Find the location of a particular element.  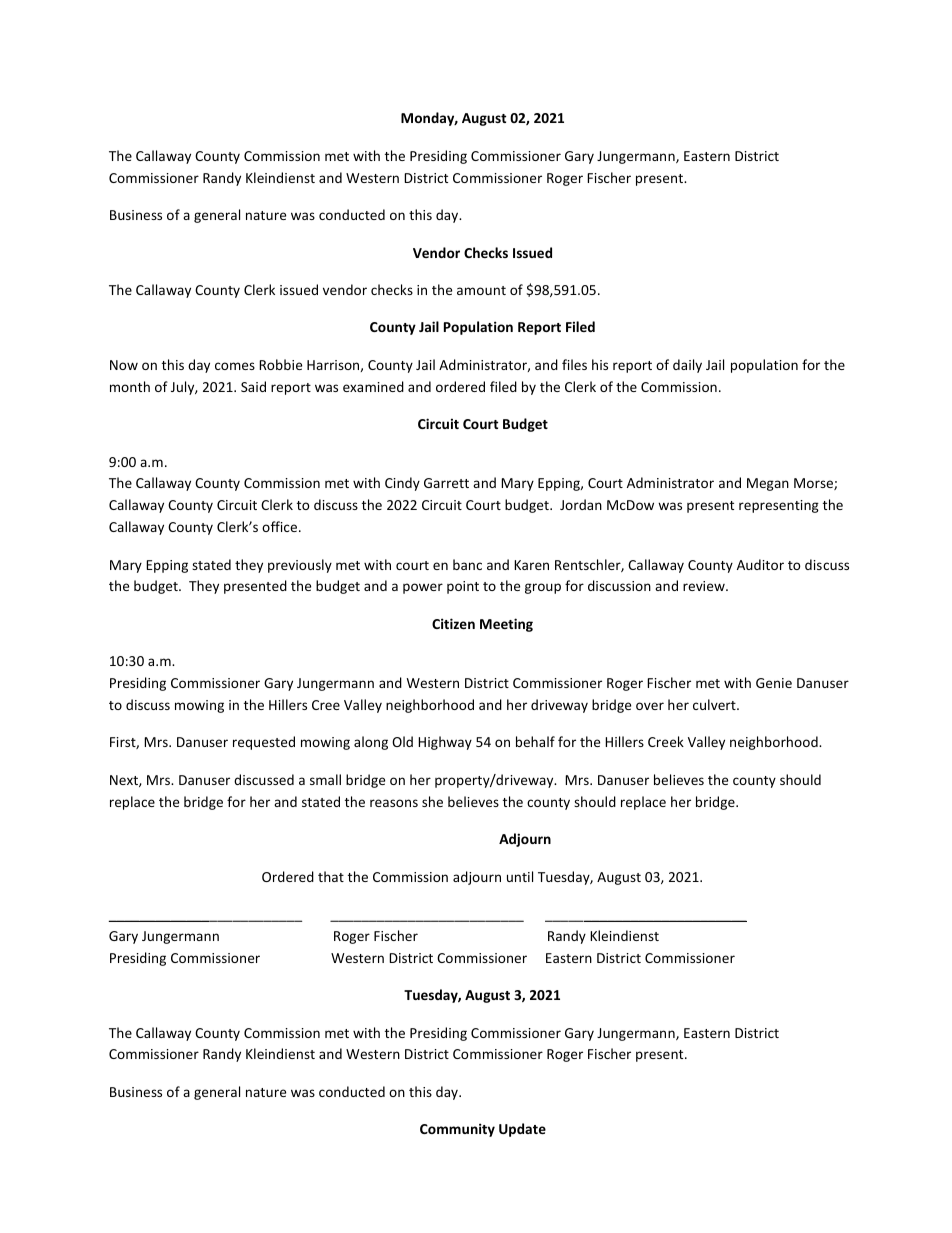

comes is located at coordinates (235, 366).
